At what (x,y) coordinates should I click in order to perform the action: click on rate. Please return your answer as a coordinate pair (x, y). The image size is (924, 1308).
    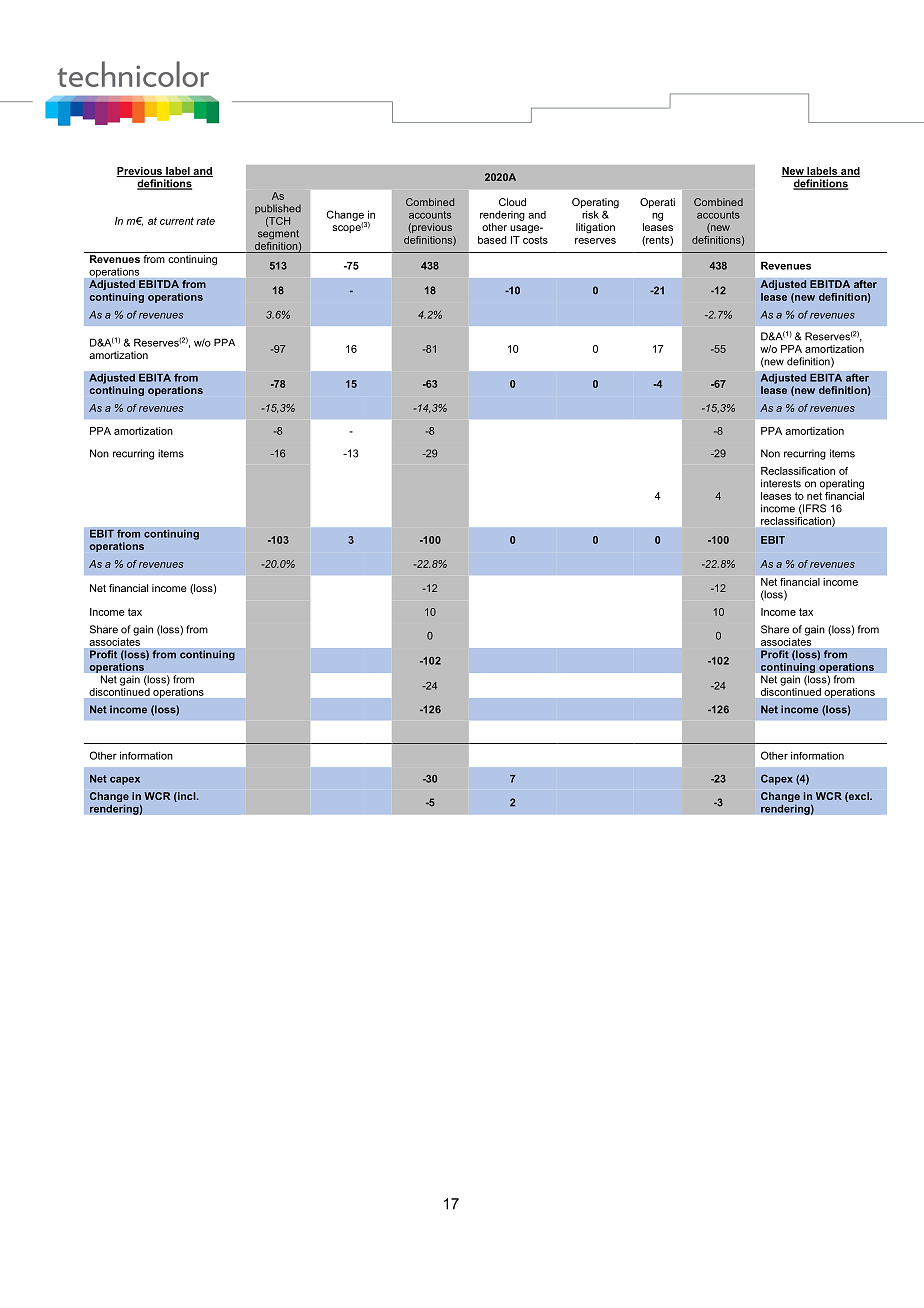
    Looking at the image, I should click on (205, 221).
